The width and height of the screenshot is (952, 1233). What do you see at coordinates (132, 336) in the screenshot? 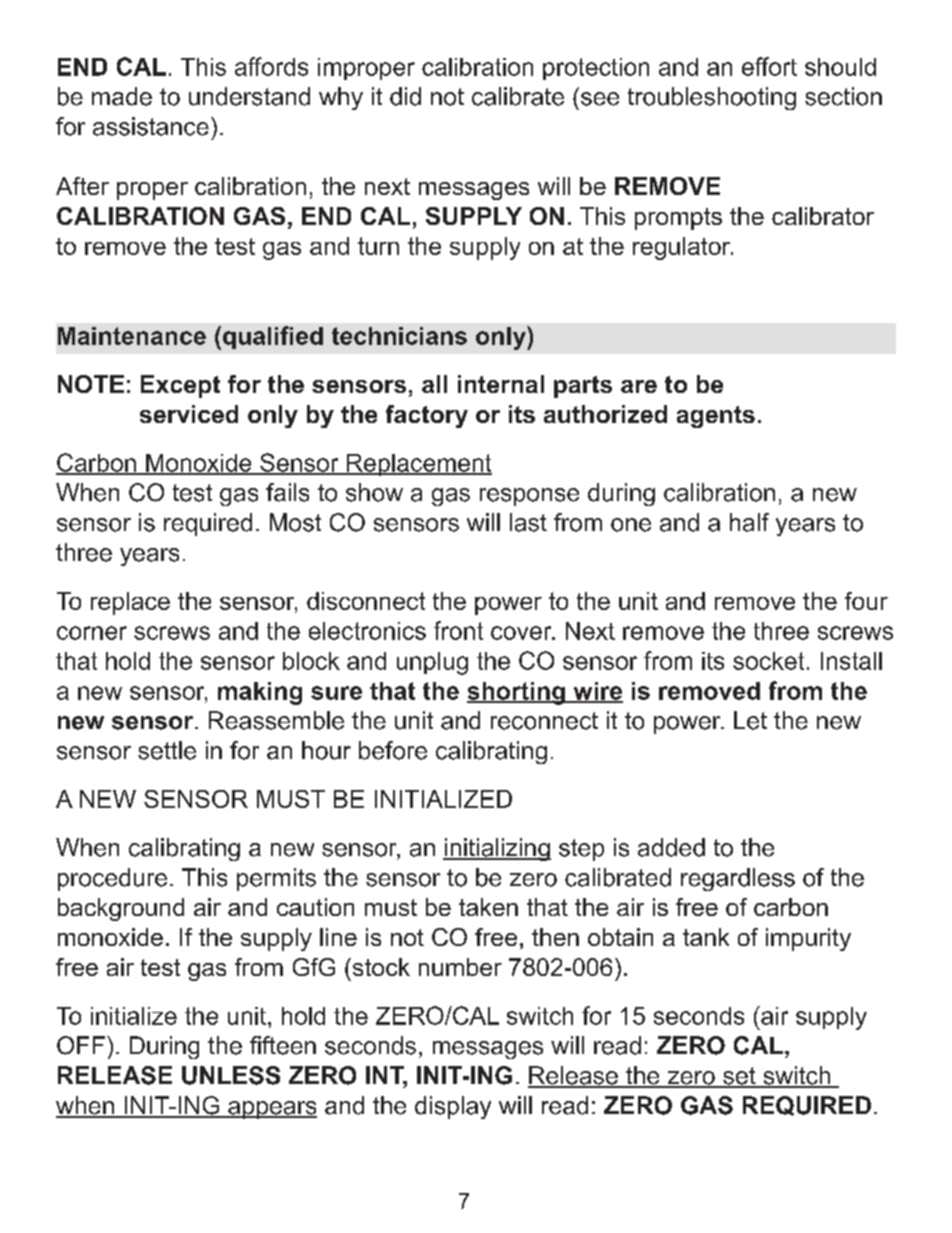
I see `Maintenance` at bounding box center [132, 336].
